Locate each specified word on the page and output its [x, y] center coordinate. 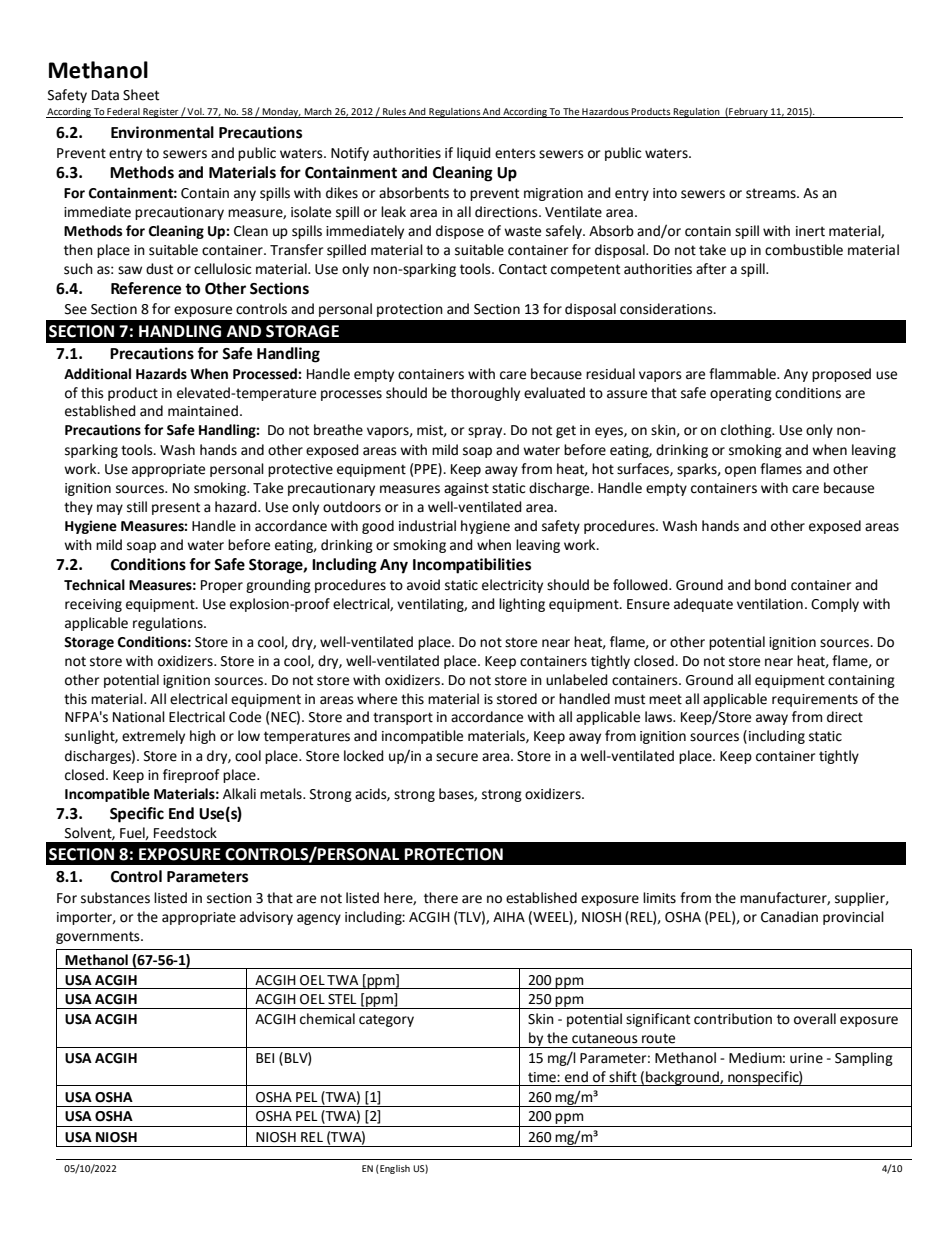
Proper [222, 586]
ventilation [770, 604]
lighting [522, 605]
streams [772, 193]
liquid [474, 154]
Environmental [162, 132]
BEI [265, 1058]
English [394, 1169]
